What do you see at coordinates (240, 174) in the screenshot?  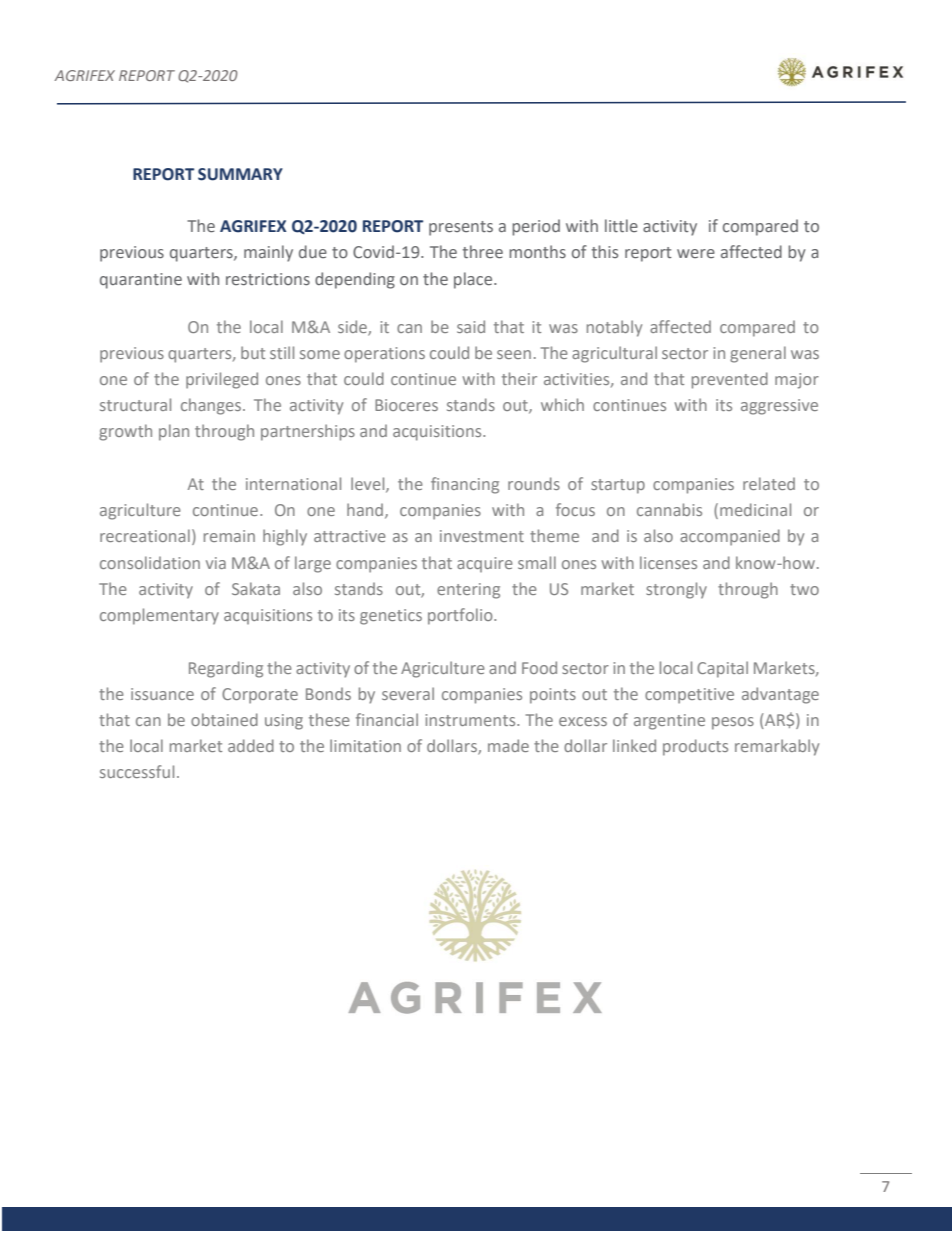 I see `SUMMARY` at bounding box center [240, 174].
